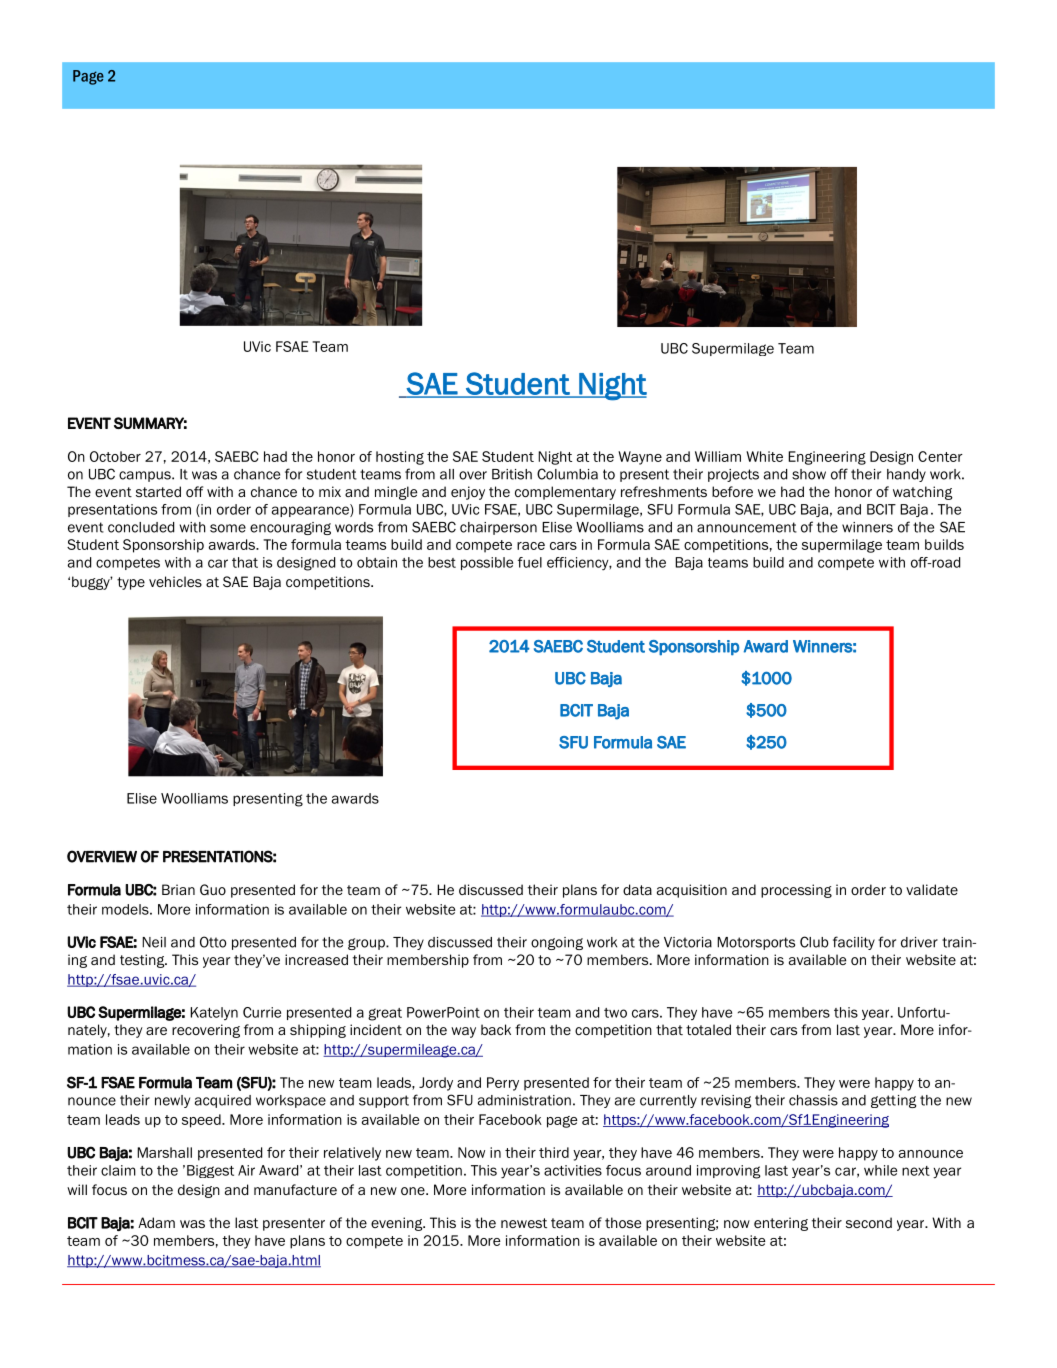 The width and height of the image is (1057, 1368). Describe the element at coordinates (813, 1100) in the image. I see `chassis` at that location.
